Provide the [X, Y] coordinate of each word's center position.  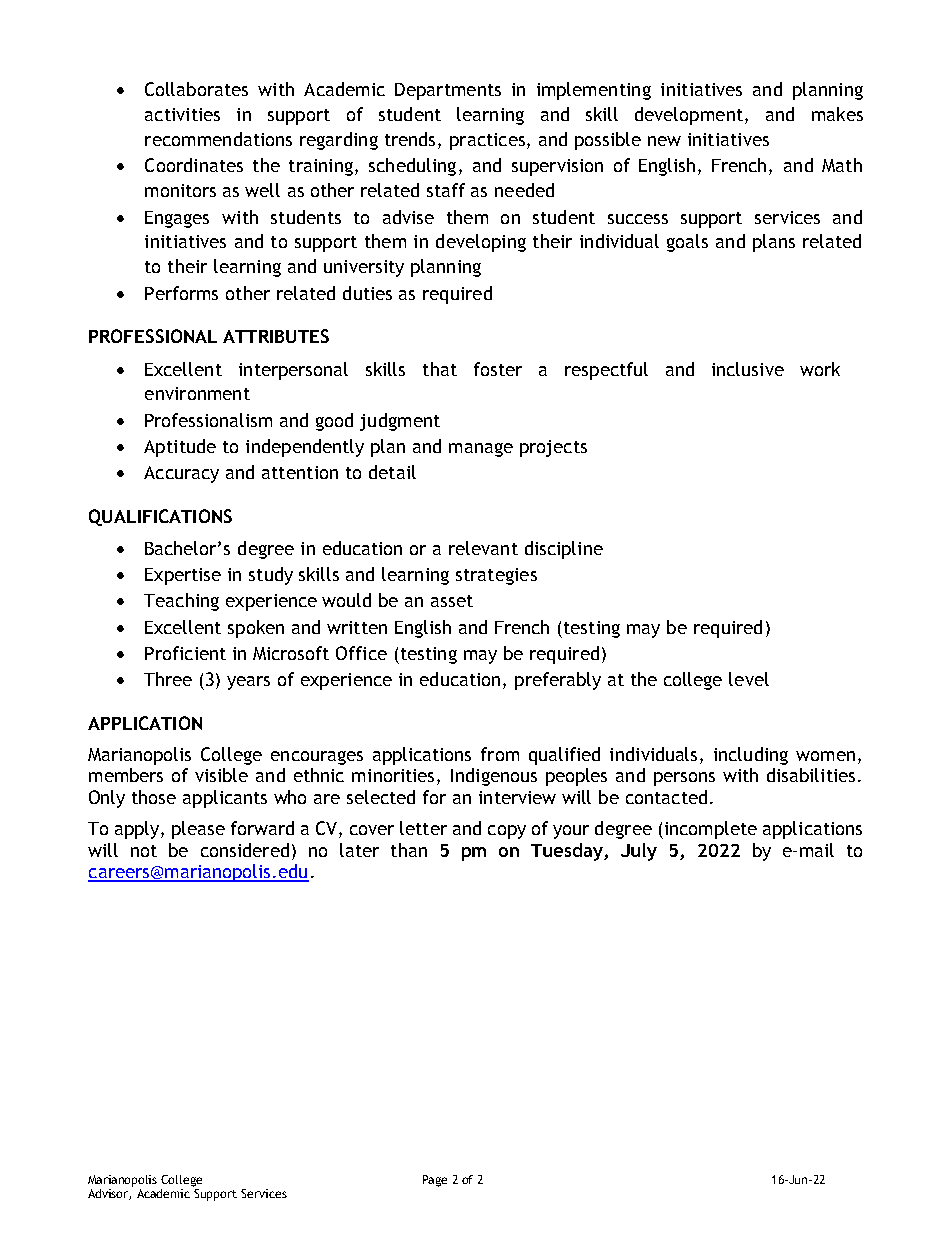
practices [489, 141]
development [689, 116]
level [749, 679]
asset [452, 601]
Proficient [185, 653]
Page [435, 1181]
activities [182, 114]
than [409, 850]
